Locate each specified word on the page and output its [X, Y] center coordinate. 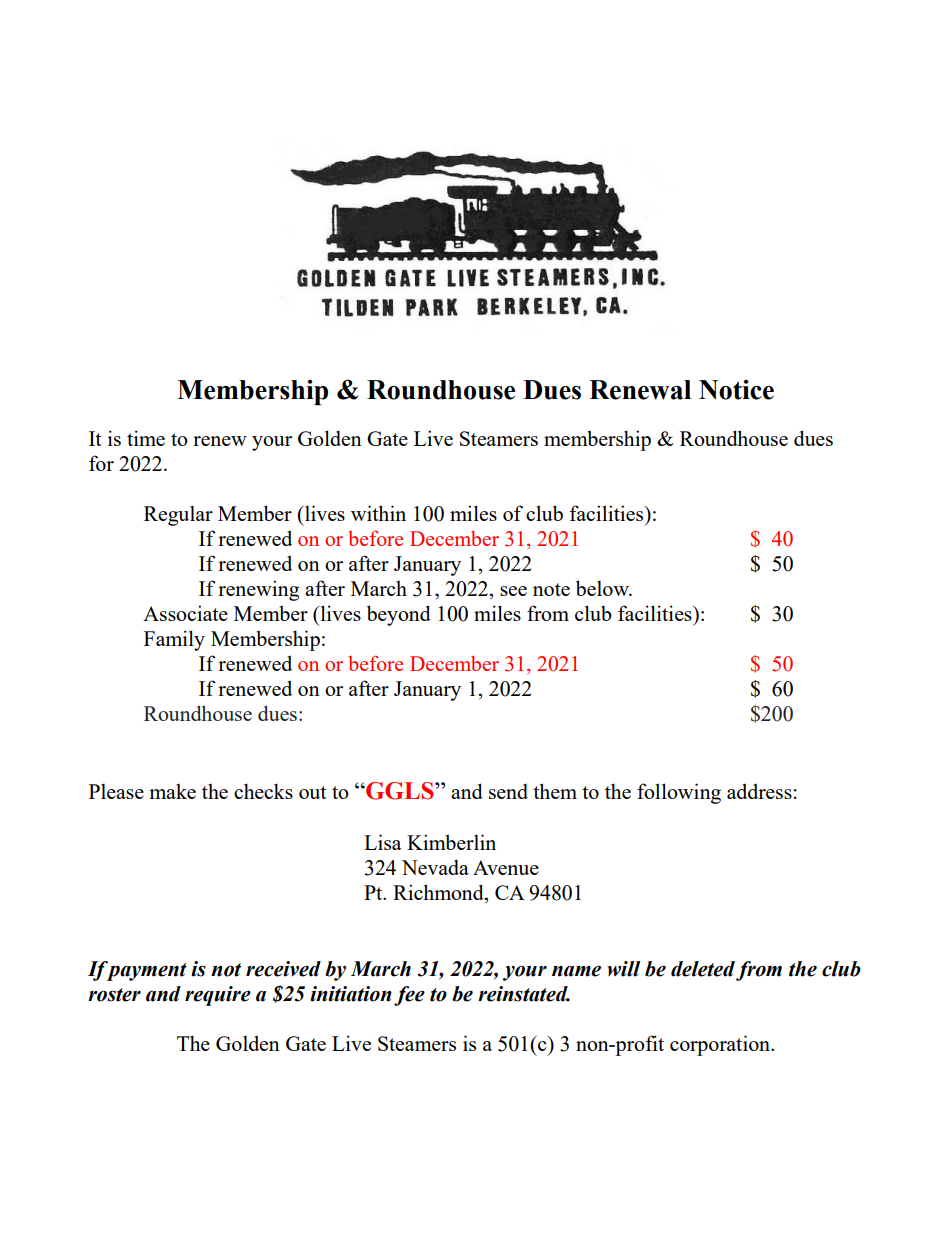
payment [146, 971]
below [603, 588]
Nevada [435, 867]
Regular [178, 515]
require [218, 996]
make [172, 791]
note [551, 589]
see [513, 591]
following [679, 793]
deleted [703, 969]
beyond [399, 615]
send [508, 791]
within [378, 513]
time [146, 438]
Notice [736, 390]
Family [174, 640]
